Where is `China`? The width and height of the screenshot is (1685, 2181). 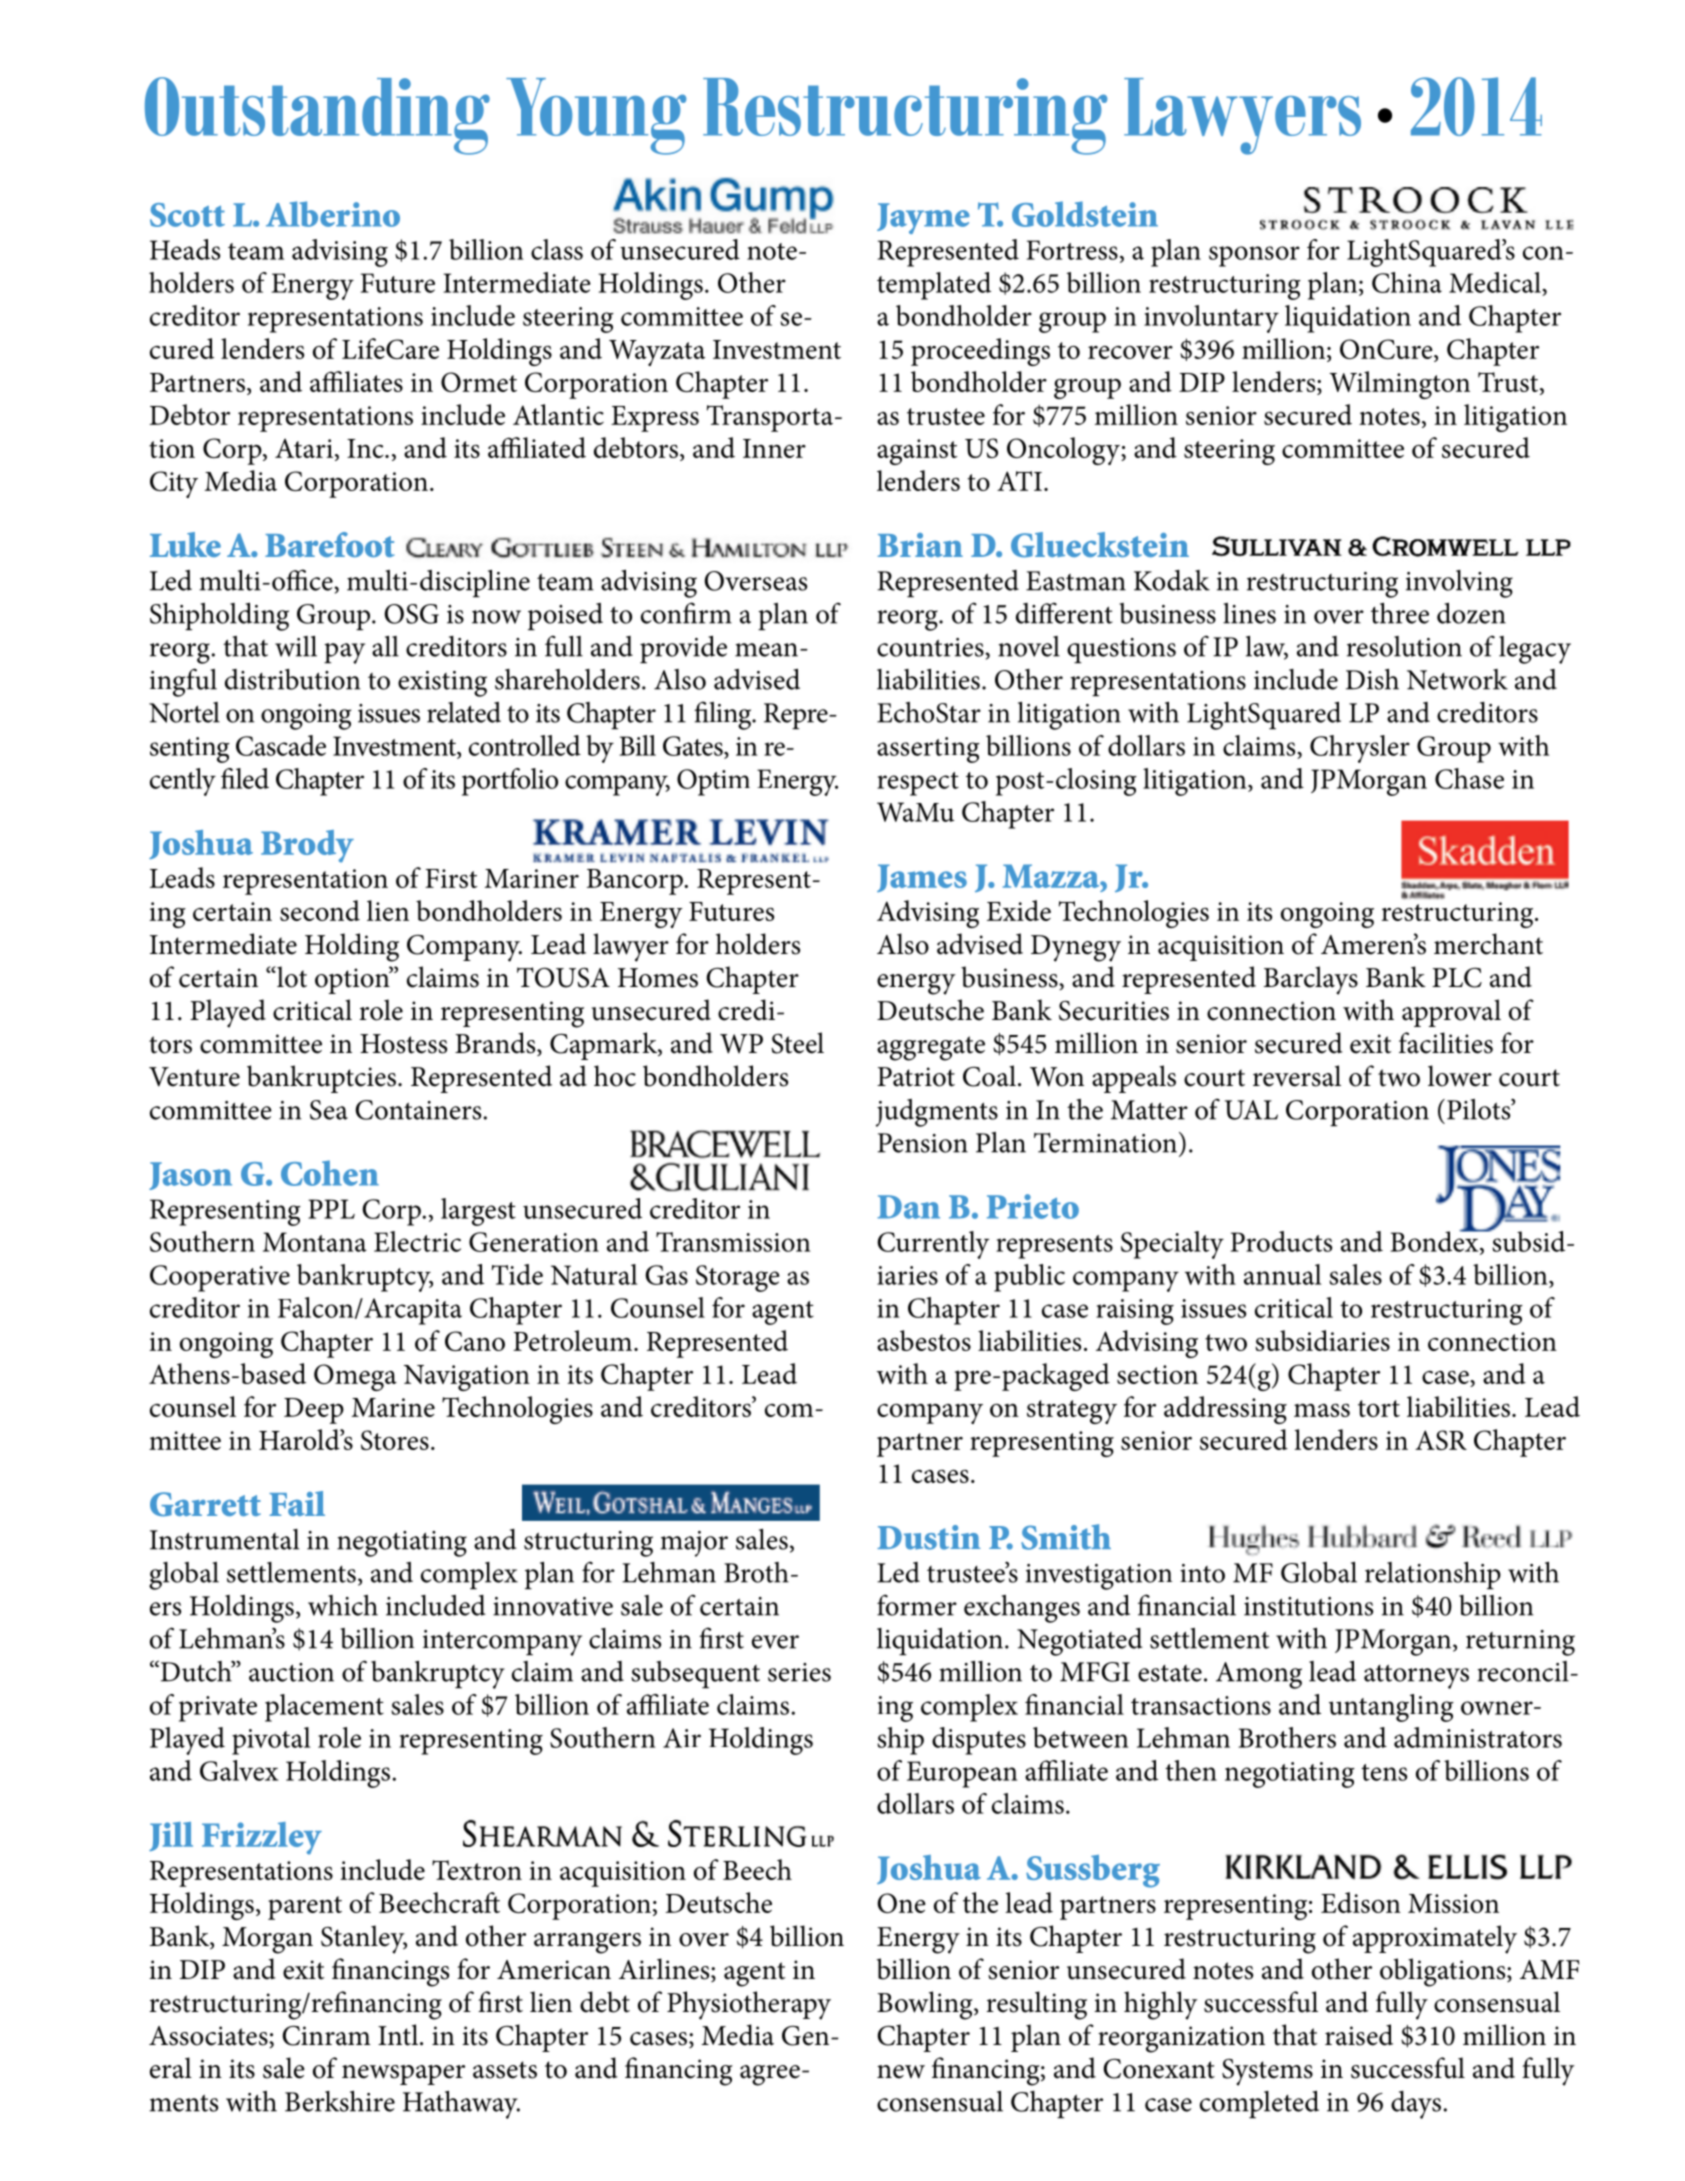
China is located at coordinates (1407, 282).
